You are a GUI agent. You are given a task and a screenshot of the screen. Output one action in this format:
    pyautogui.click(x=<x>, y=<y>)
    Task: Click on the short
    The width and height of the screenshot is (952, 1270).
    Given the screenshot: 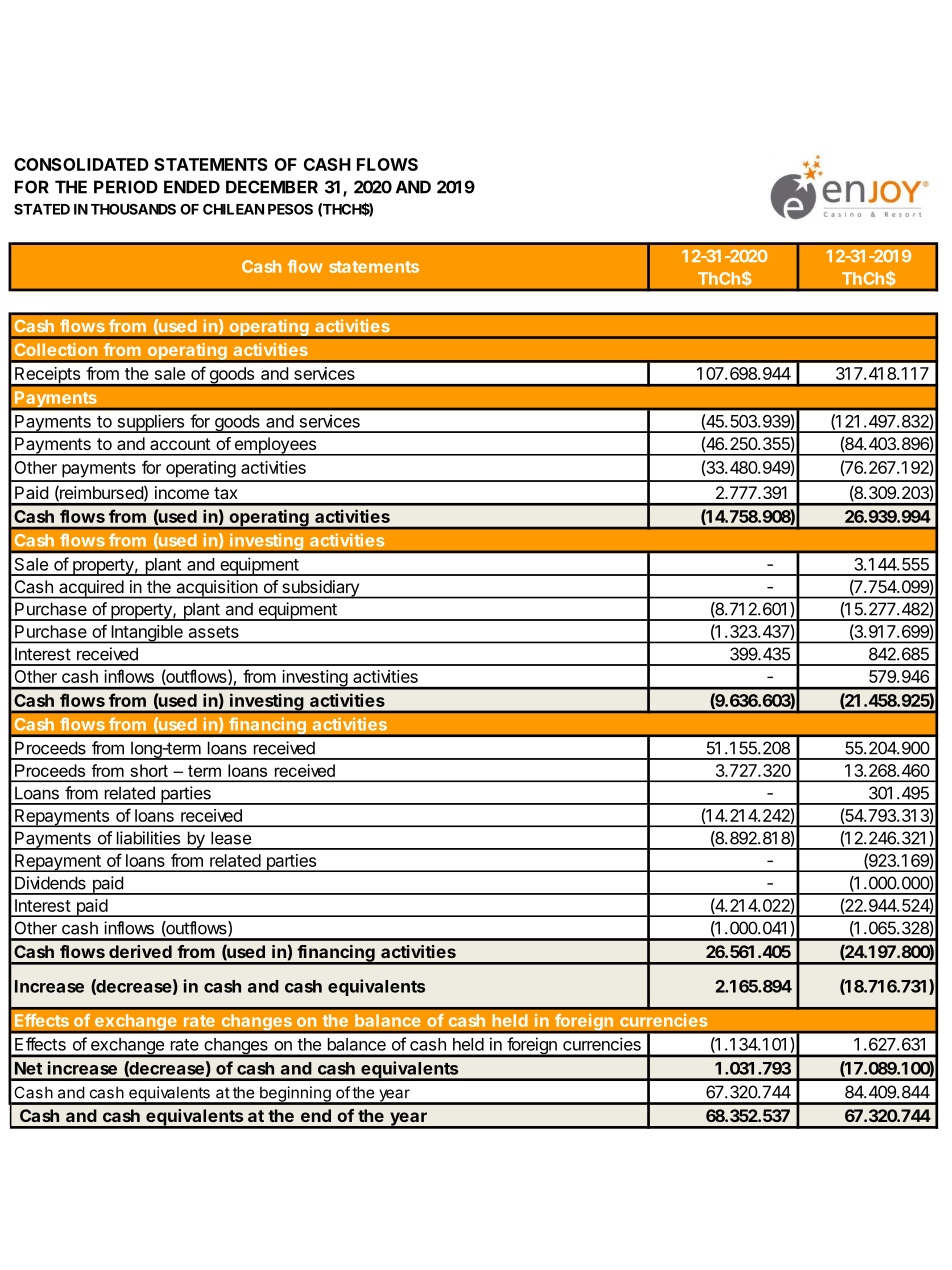 What is the action you would take?
    pyautogui.click(x=149, y=770)
